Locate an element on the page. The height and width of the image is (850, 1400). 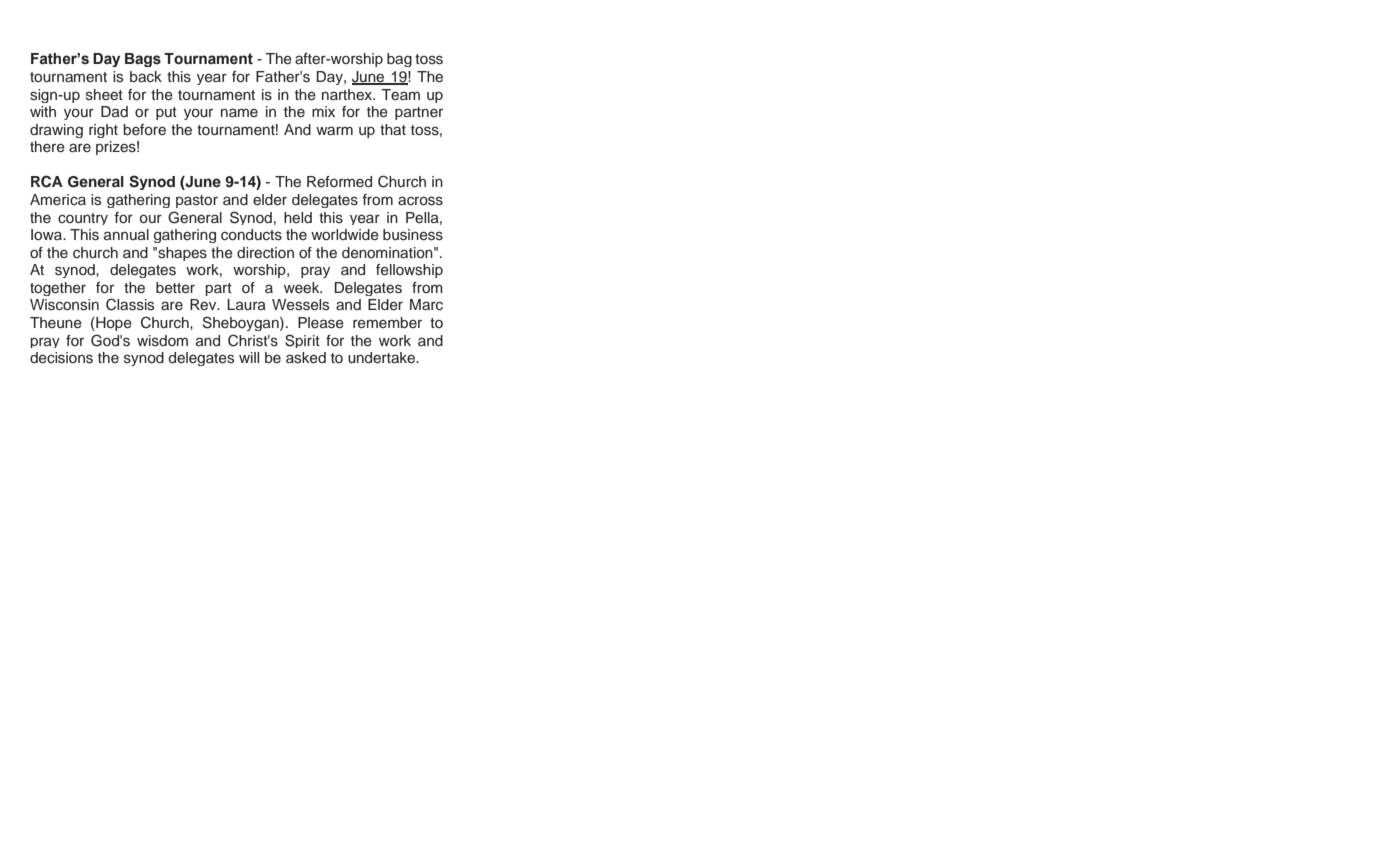
undertake is located at coordinates (383, 358).
